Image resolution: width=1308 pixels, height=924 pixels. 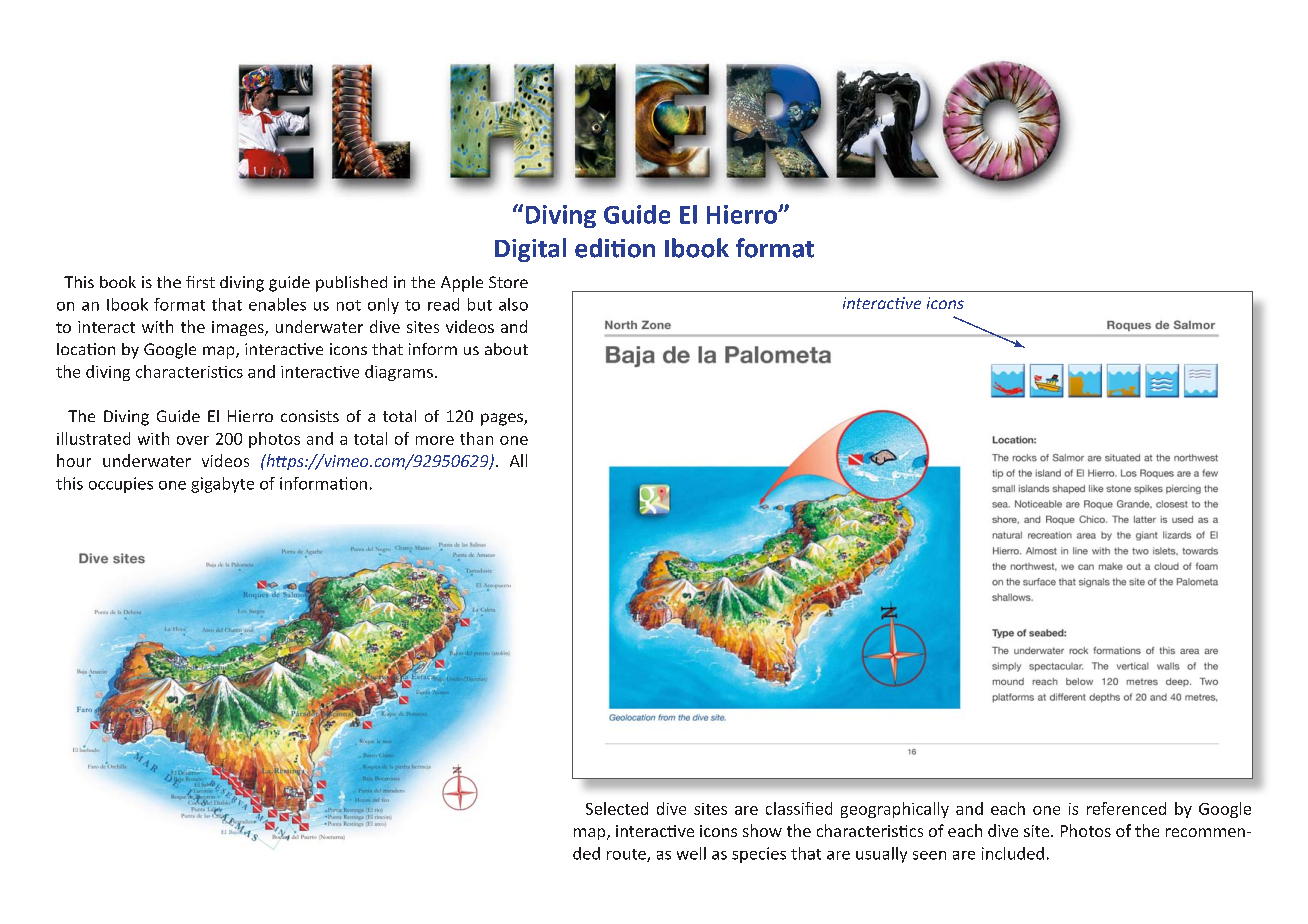 I want to click on about, so click(x=506, y=349).
